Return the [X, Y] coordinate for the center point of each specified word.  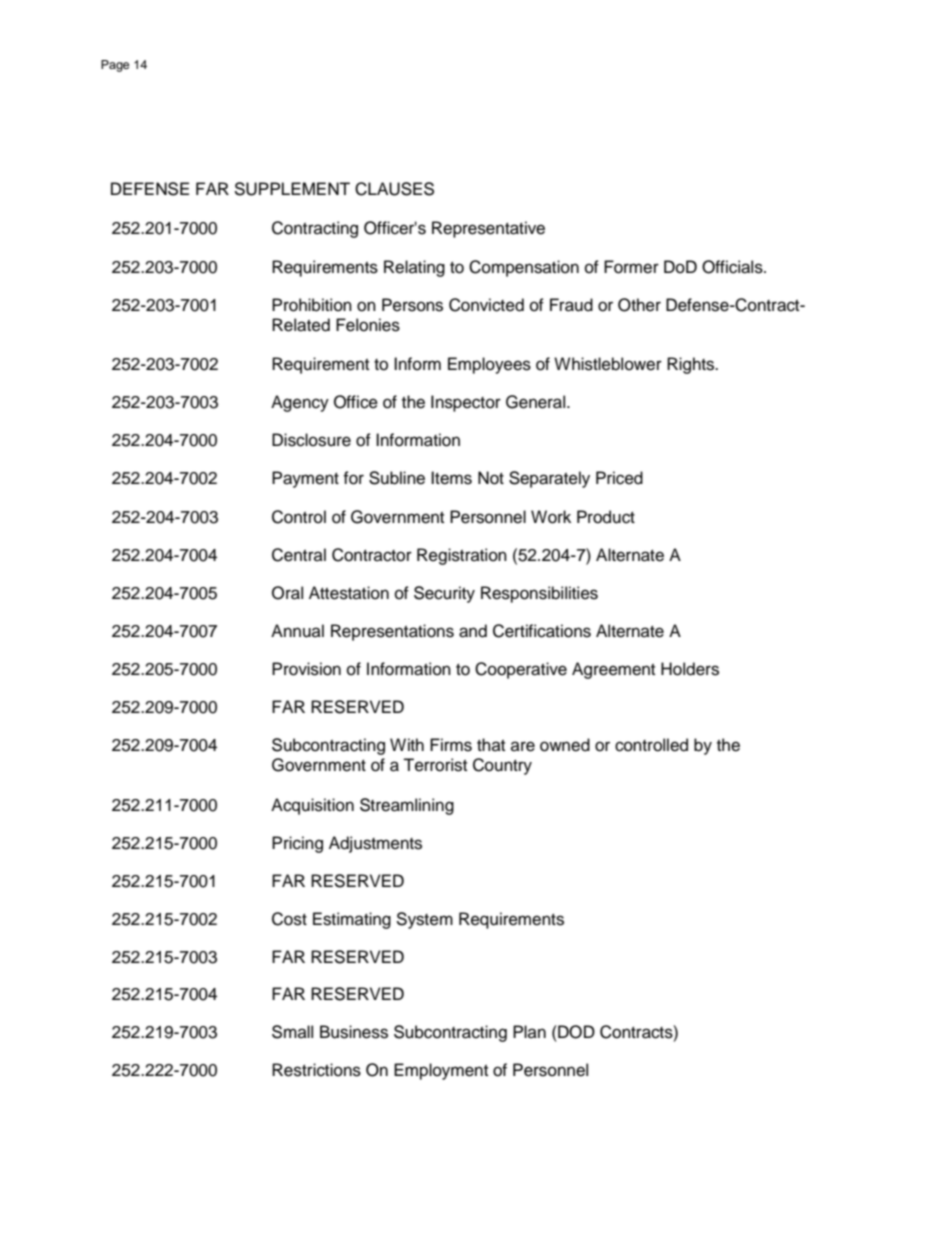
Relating [414, 268]
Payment [305, 479]
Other [639, 305]
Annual [297, 631]
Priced [619, 478]
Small [292, 1032]
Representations [392, 632]
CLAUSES [394, 189]
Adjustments [375, 844]
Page [115, 66]
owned [565, 745]
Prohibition [312, 305]
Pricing [297, 844]
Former [631, 267]
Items [451, 478]
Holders [690, 669]
